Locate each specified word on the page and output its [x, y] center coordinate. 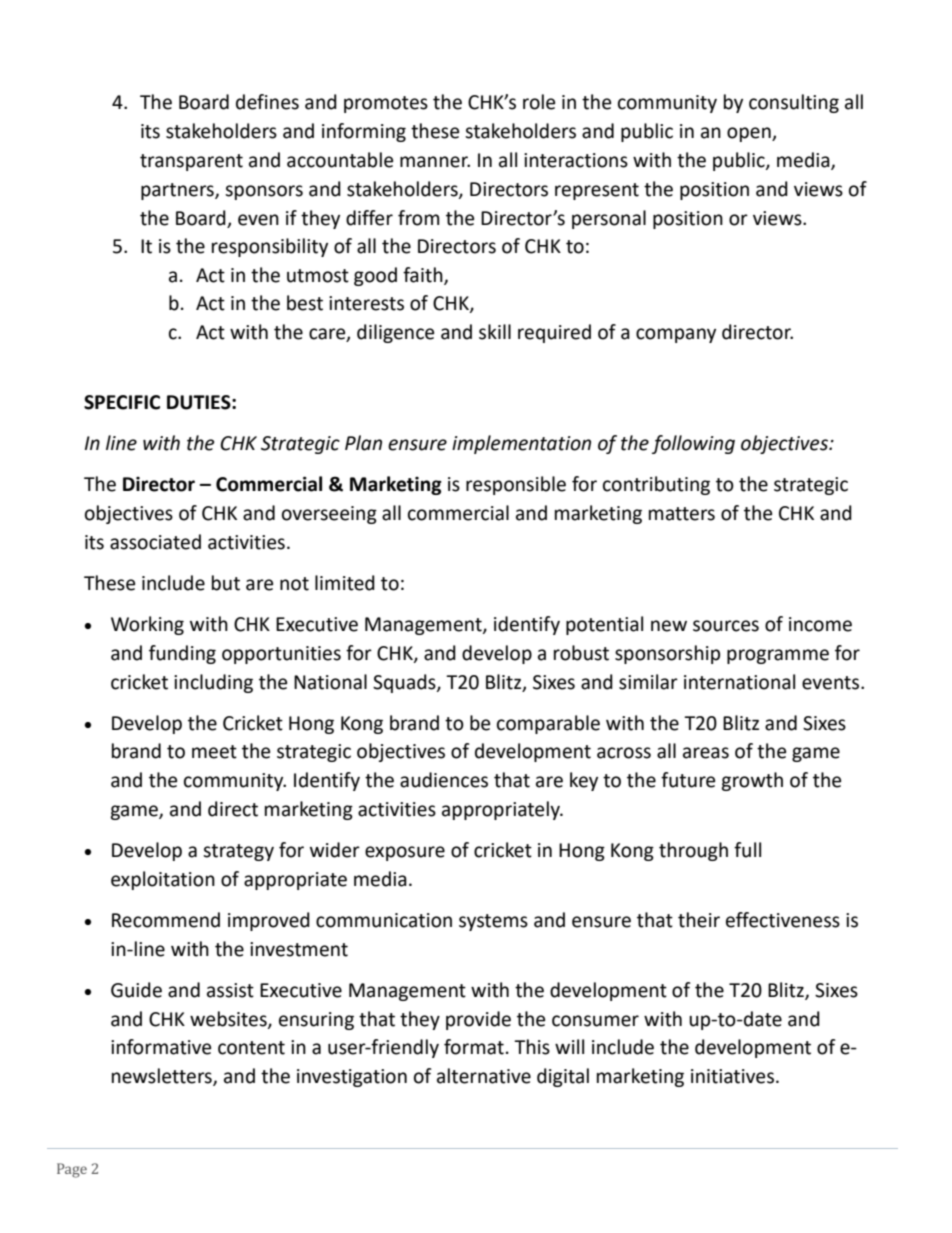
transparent [191, 162]
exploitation [163, 880]
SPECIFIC [122, 402]
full [747, 850]
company [676, 335]
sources [726, 626]
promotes [386, 104]
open [750, 134]
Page [72, 1170]
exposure [405, 853]
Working [147, 625]
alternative [484, 1076]
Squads [405, 683]
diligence [395, 333]
